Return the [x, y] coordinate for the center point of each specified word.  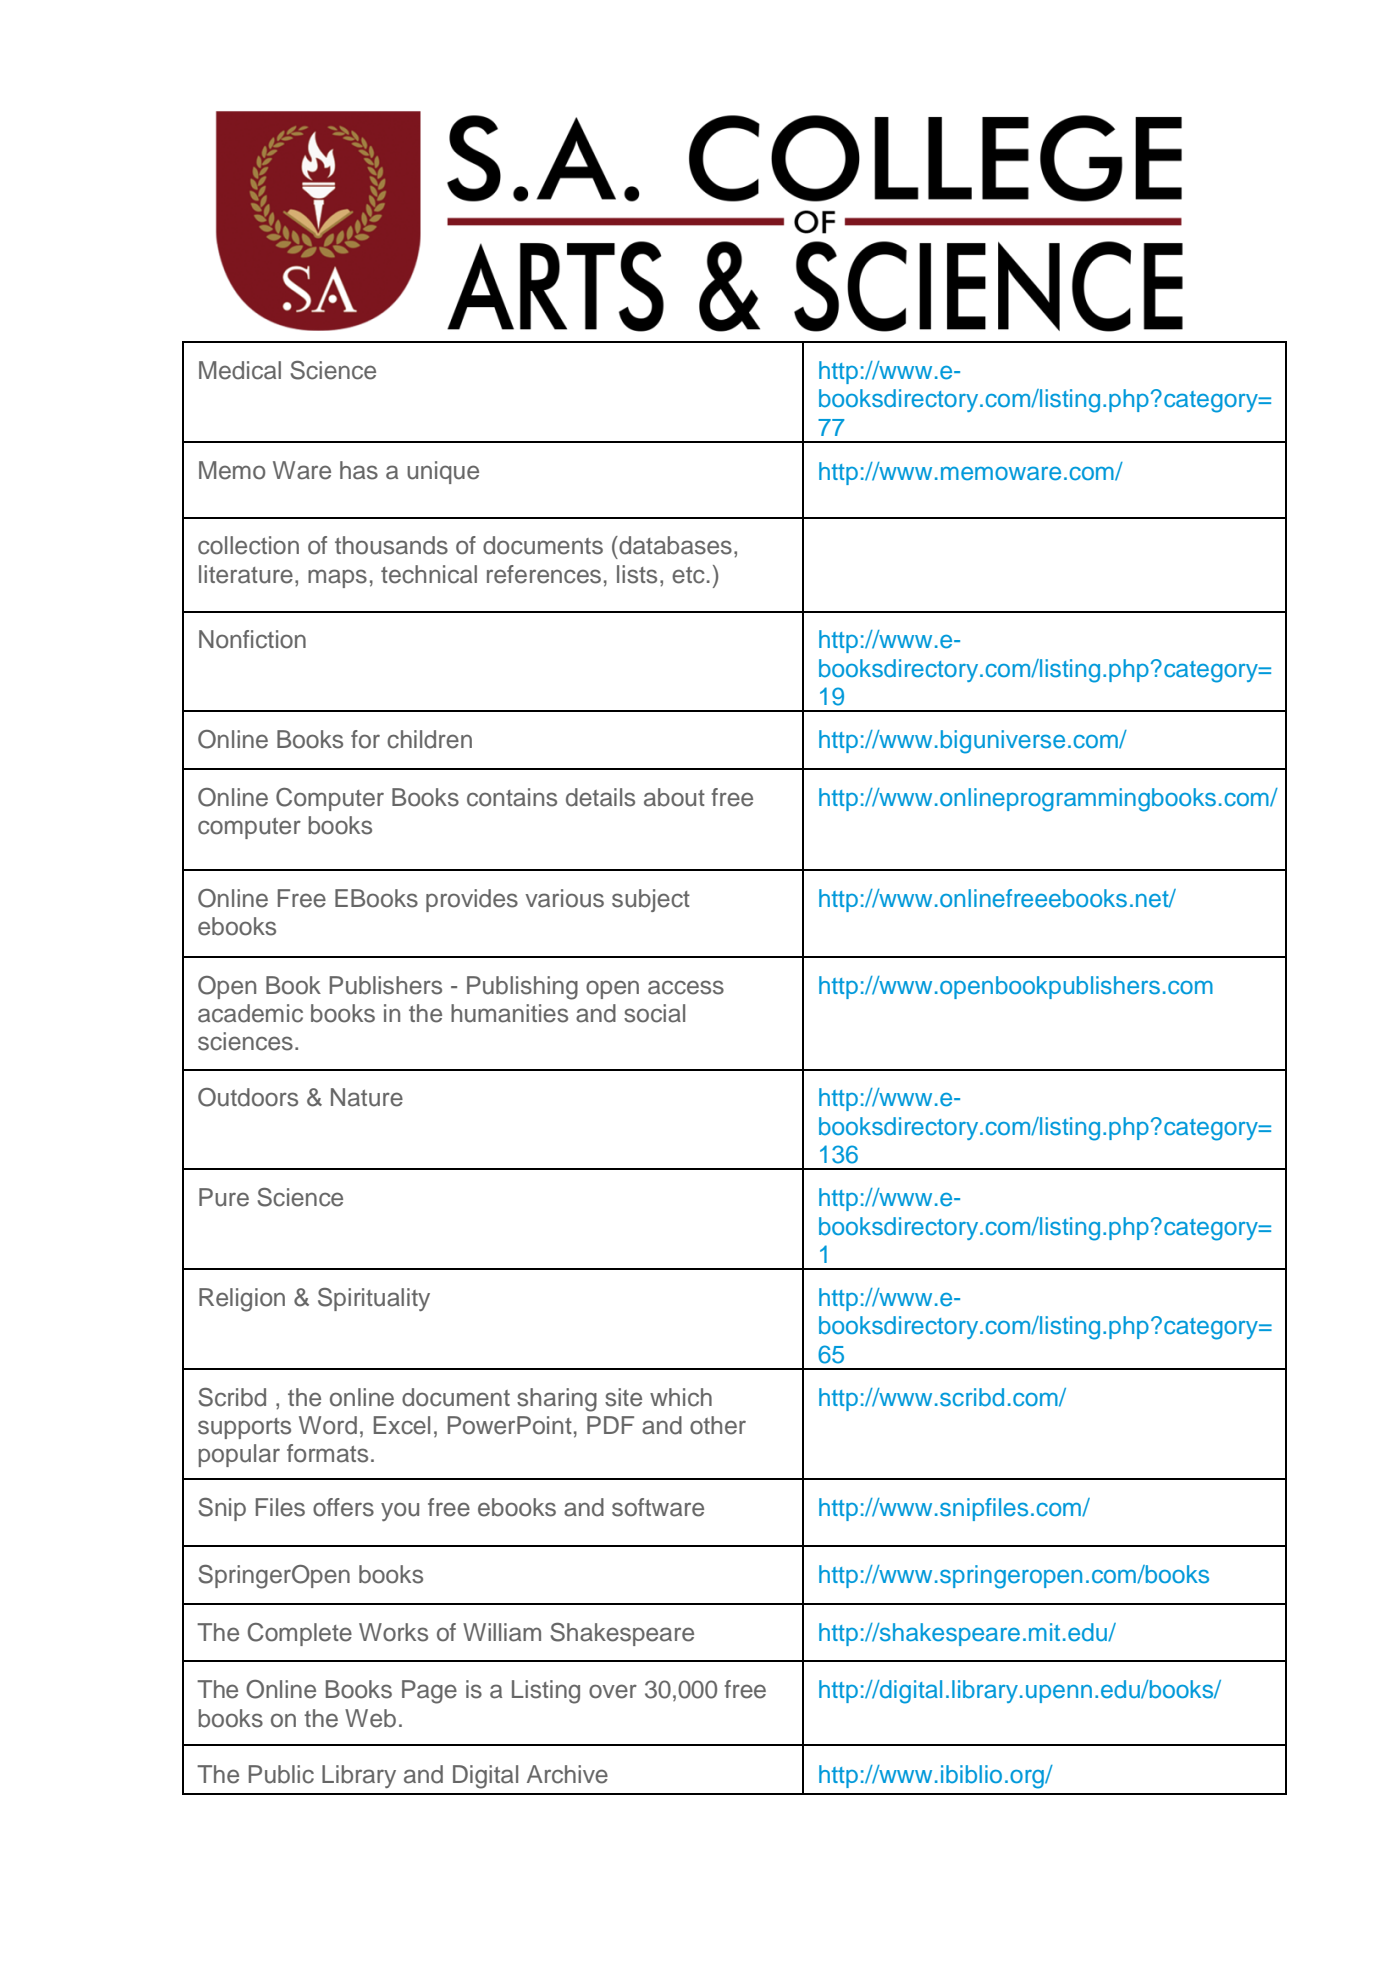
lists [637, 574]
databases [674, 545]
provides [472, 900]
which [681, 1397]
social [654, 1013]
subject [651, 900]
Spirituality [374, 1299]
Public [281, 1774]
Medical [240, 370]
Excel [402, 1425]
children [429, 739]
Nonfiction [252, 639]
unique [443, 472]
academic [250, 1013]
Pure [224, 1197]
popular [239, 1455]
